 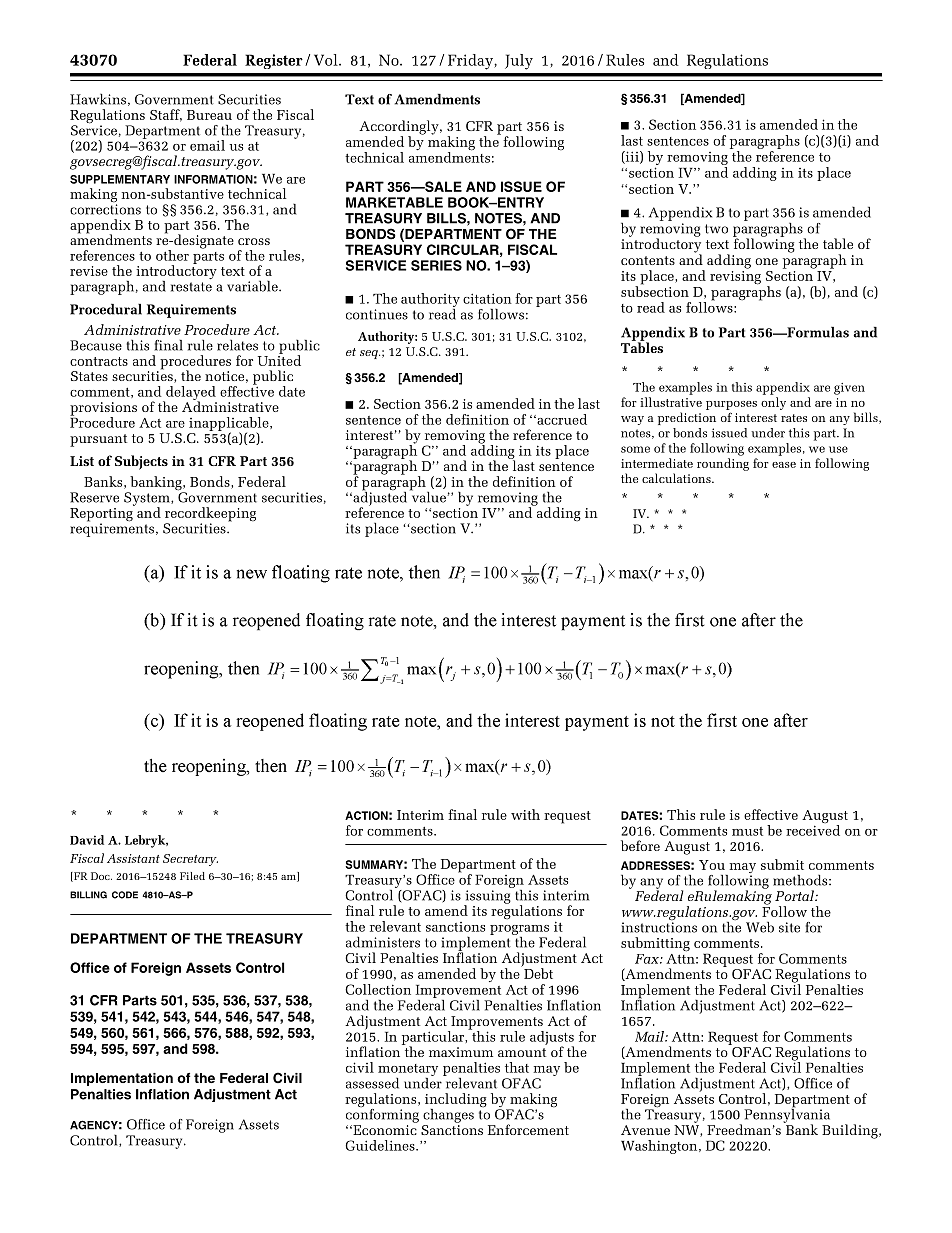 What do you see at coordinates (471, 62) in the screenshot?
I see `Friday` at bounding box center [471, 62].
